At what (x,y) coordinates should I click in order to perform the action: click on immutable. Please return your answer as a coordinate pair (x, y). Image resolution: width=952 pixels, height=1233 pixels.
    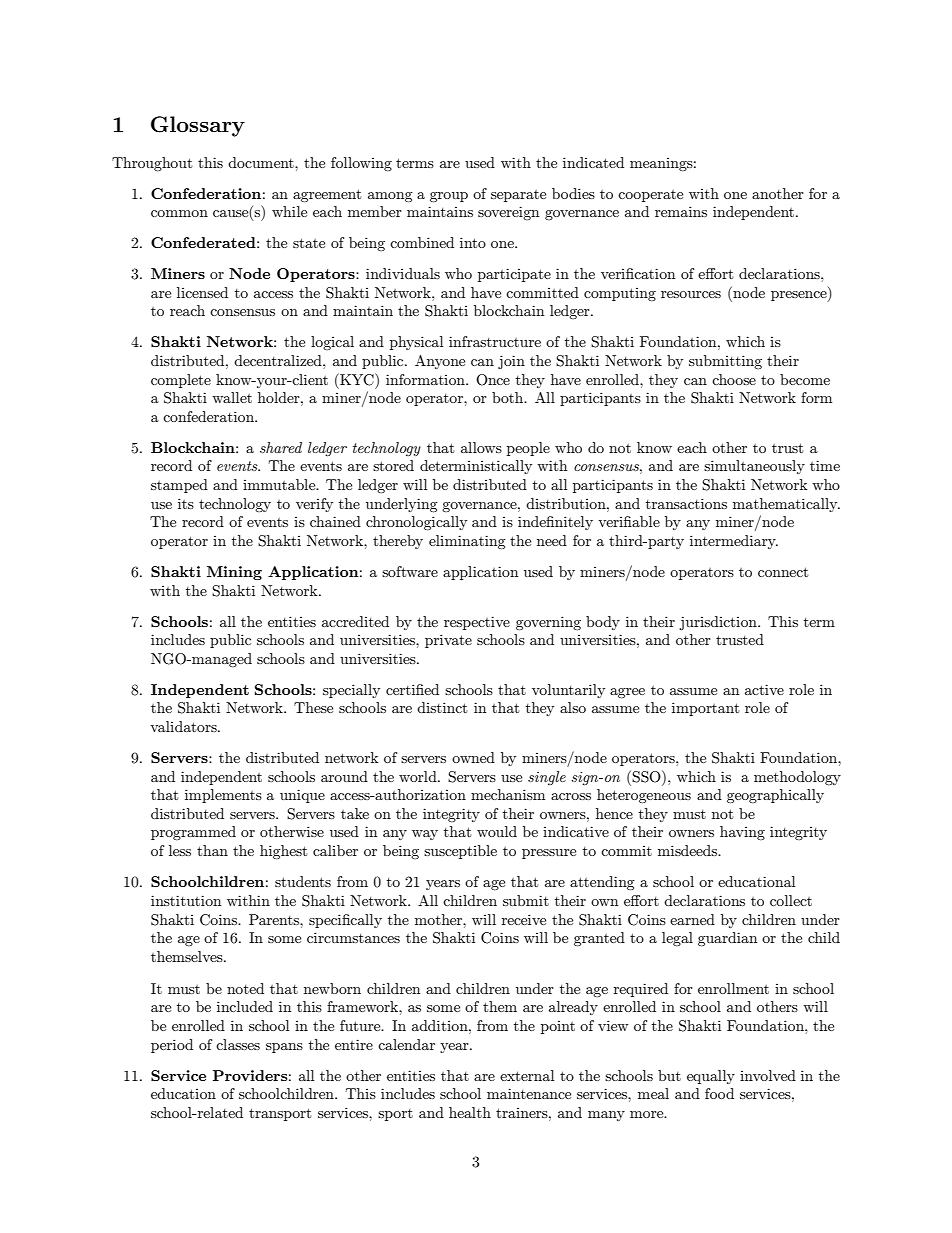
    Looking at the image, I should click on (280, 484).
